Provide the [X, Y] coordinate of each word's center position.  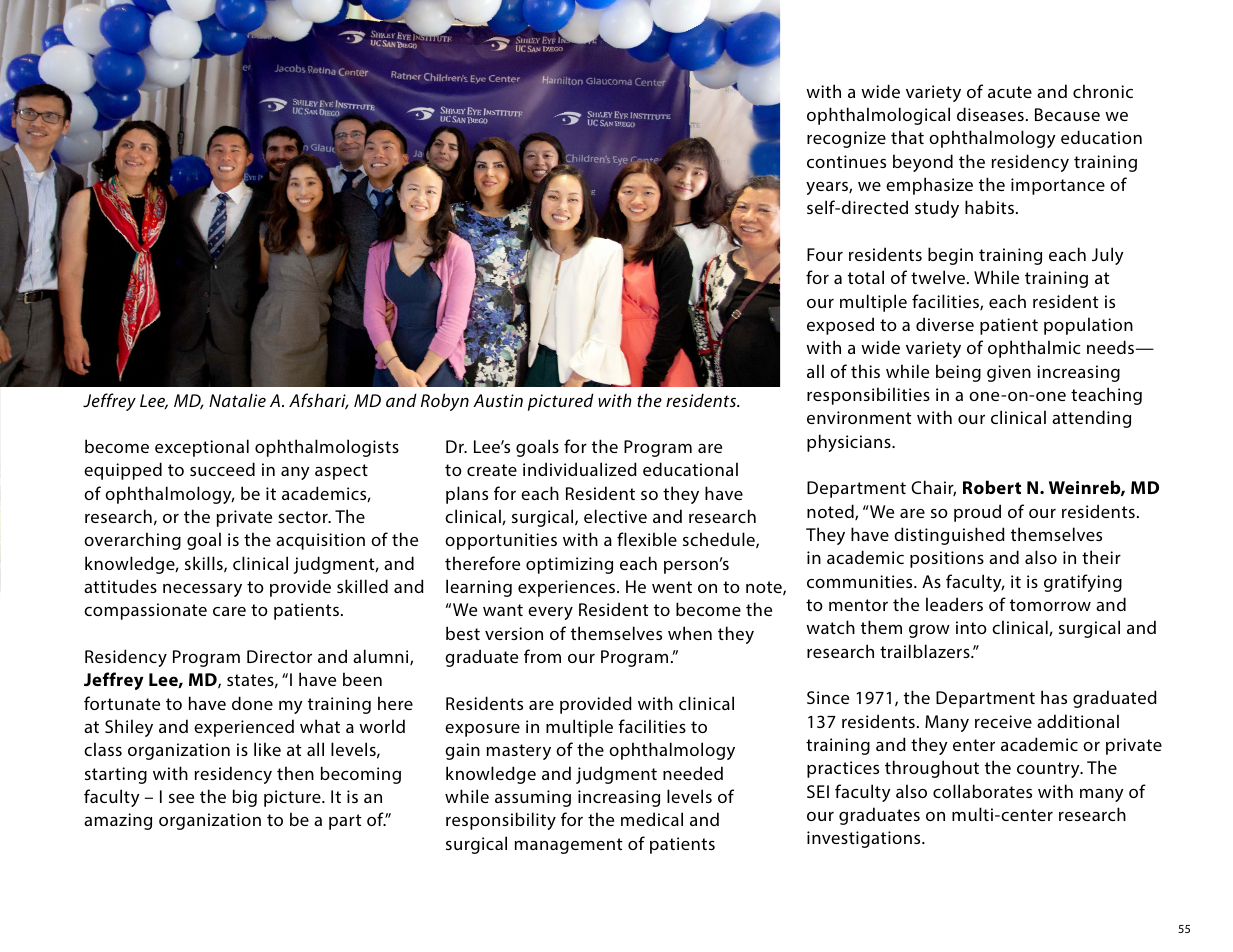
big [245, 798]
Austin [498, 400]
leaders [954, 604]
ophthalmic [1034, 349]
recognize [846, 139]
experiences [568, 588]
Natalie [237, 400]
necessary [202, 590]
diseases [990, 114]
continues [846, 161]
